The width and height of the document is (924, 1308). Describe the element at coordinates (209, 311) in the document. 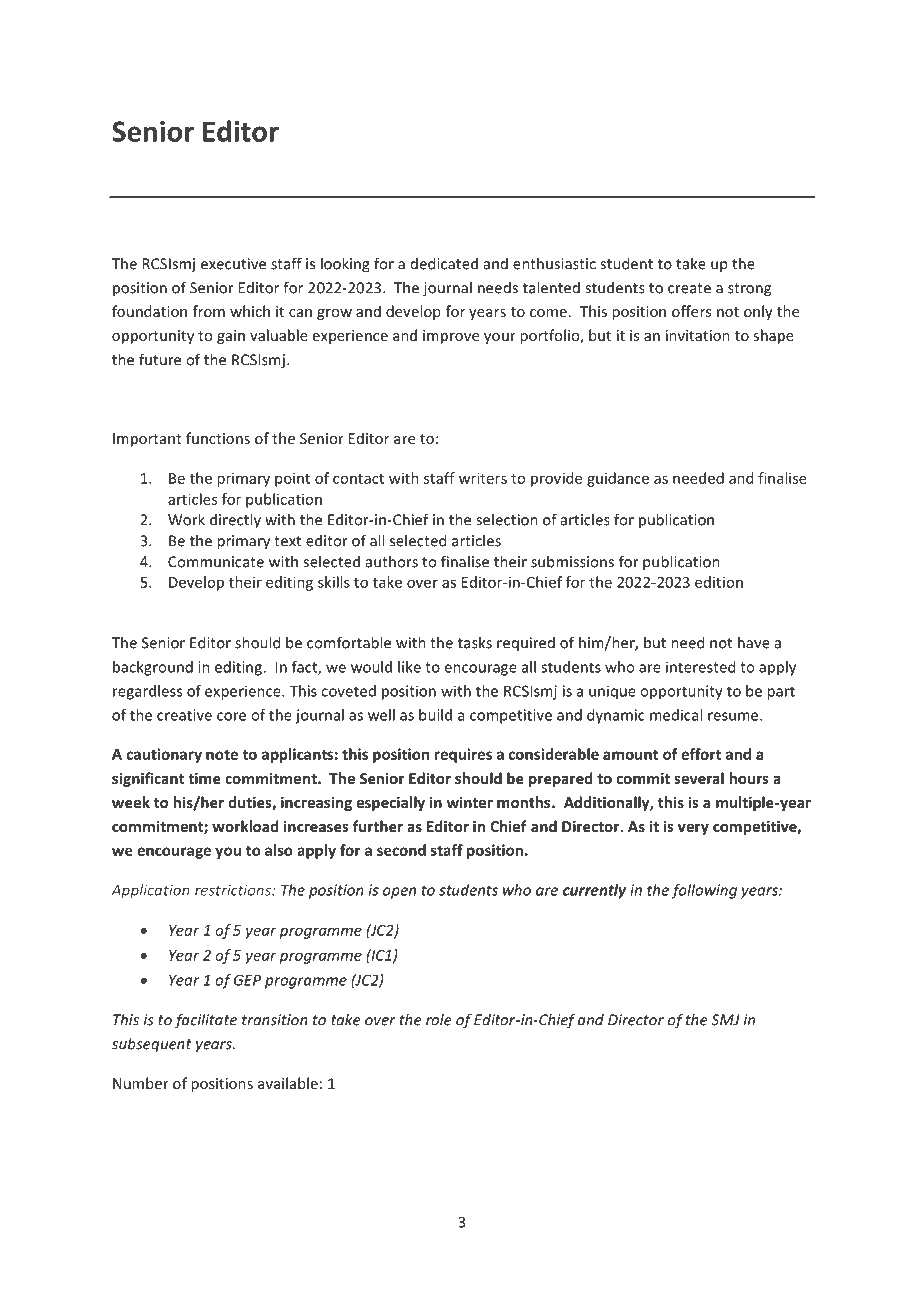

I see `from` at that location.
